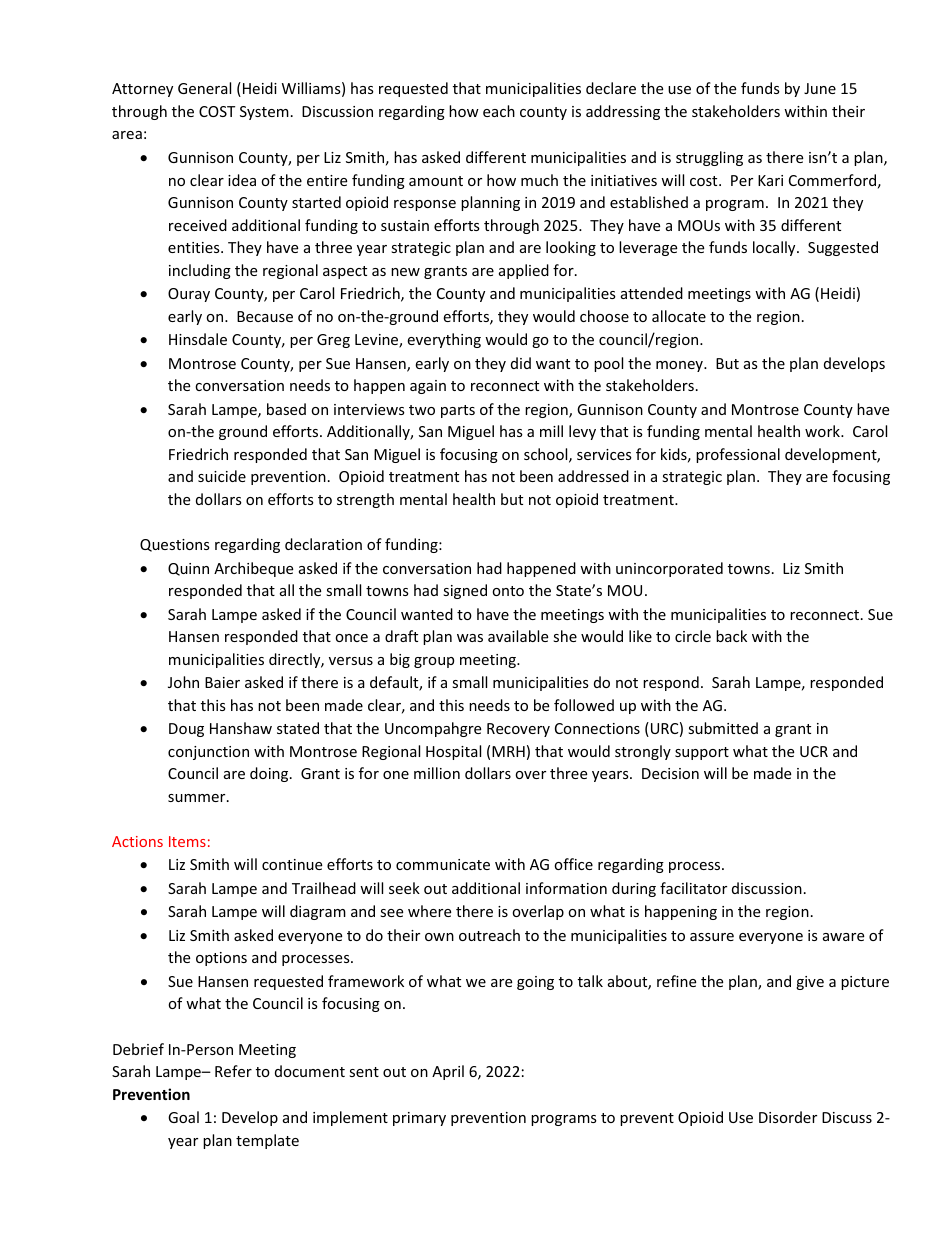 This screenshot has width=952, height=1233. What do you see at coordinates (453, 752) in the screenshot?
I see `Hospital` at bounding box center [453, 752].
